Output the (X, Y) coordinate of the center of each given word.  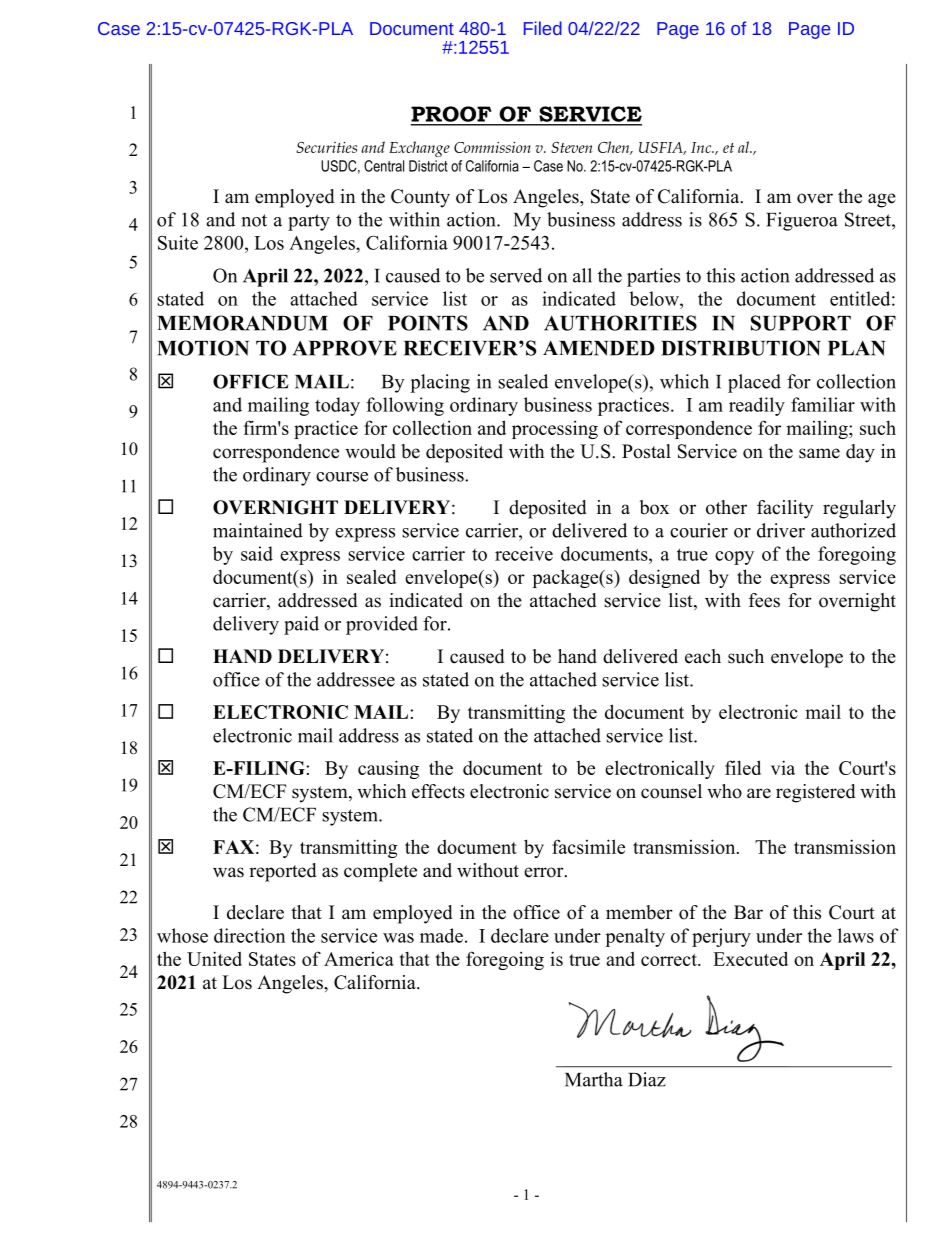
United (214, 958)
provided (382, 625)
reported (282, 872)
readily (757, 406)
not (254, 220)
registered (815, 793)
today (337, 406)
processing (555, 429)
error (545, 872)
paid (301, 625)
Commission (492, 147)
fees (764, 600)
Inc (702, 147)
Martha (594, 1079)
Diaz (647, 1079)
